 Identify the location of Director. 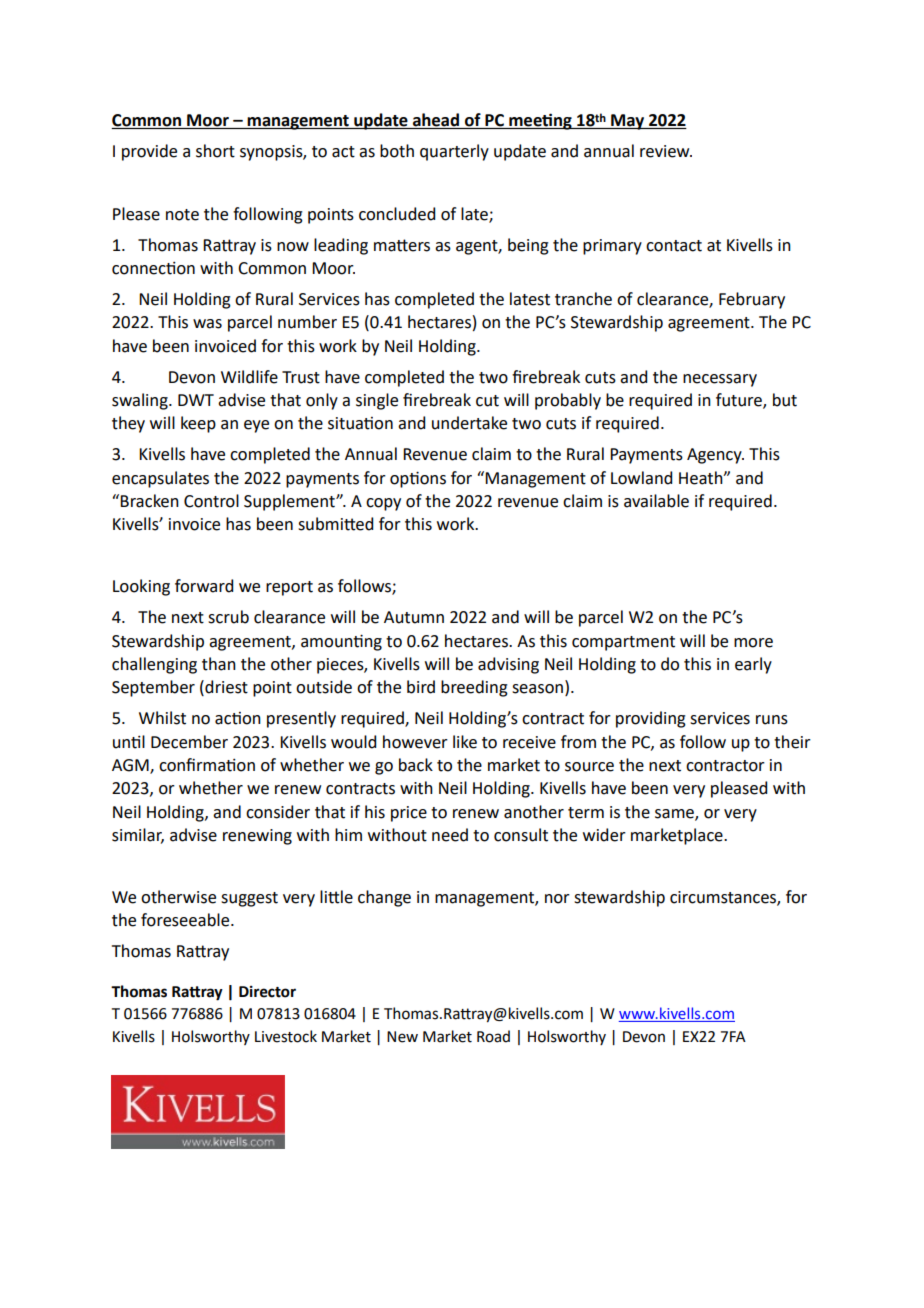
(267, 992).
